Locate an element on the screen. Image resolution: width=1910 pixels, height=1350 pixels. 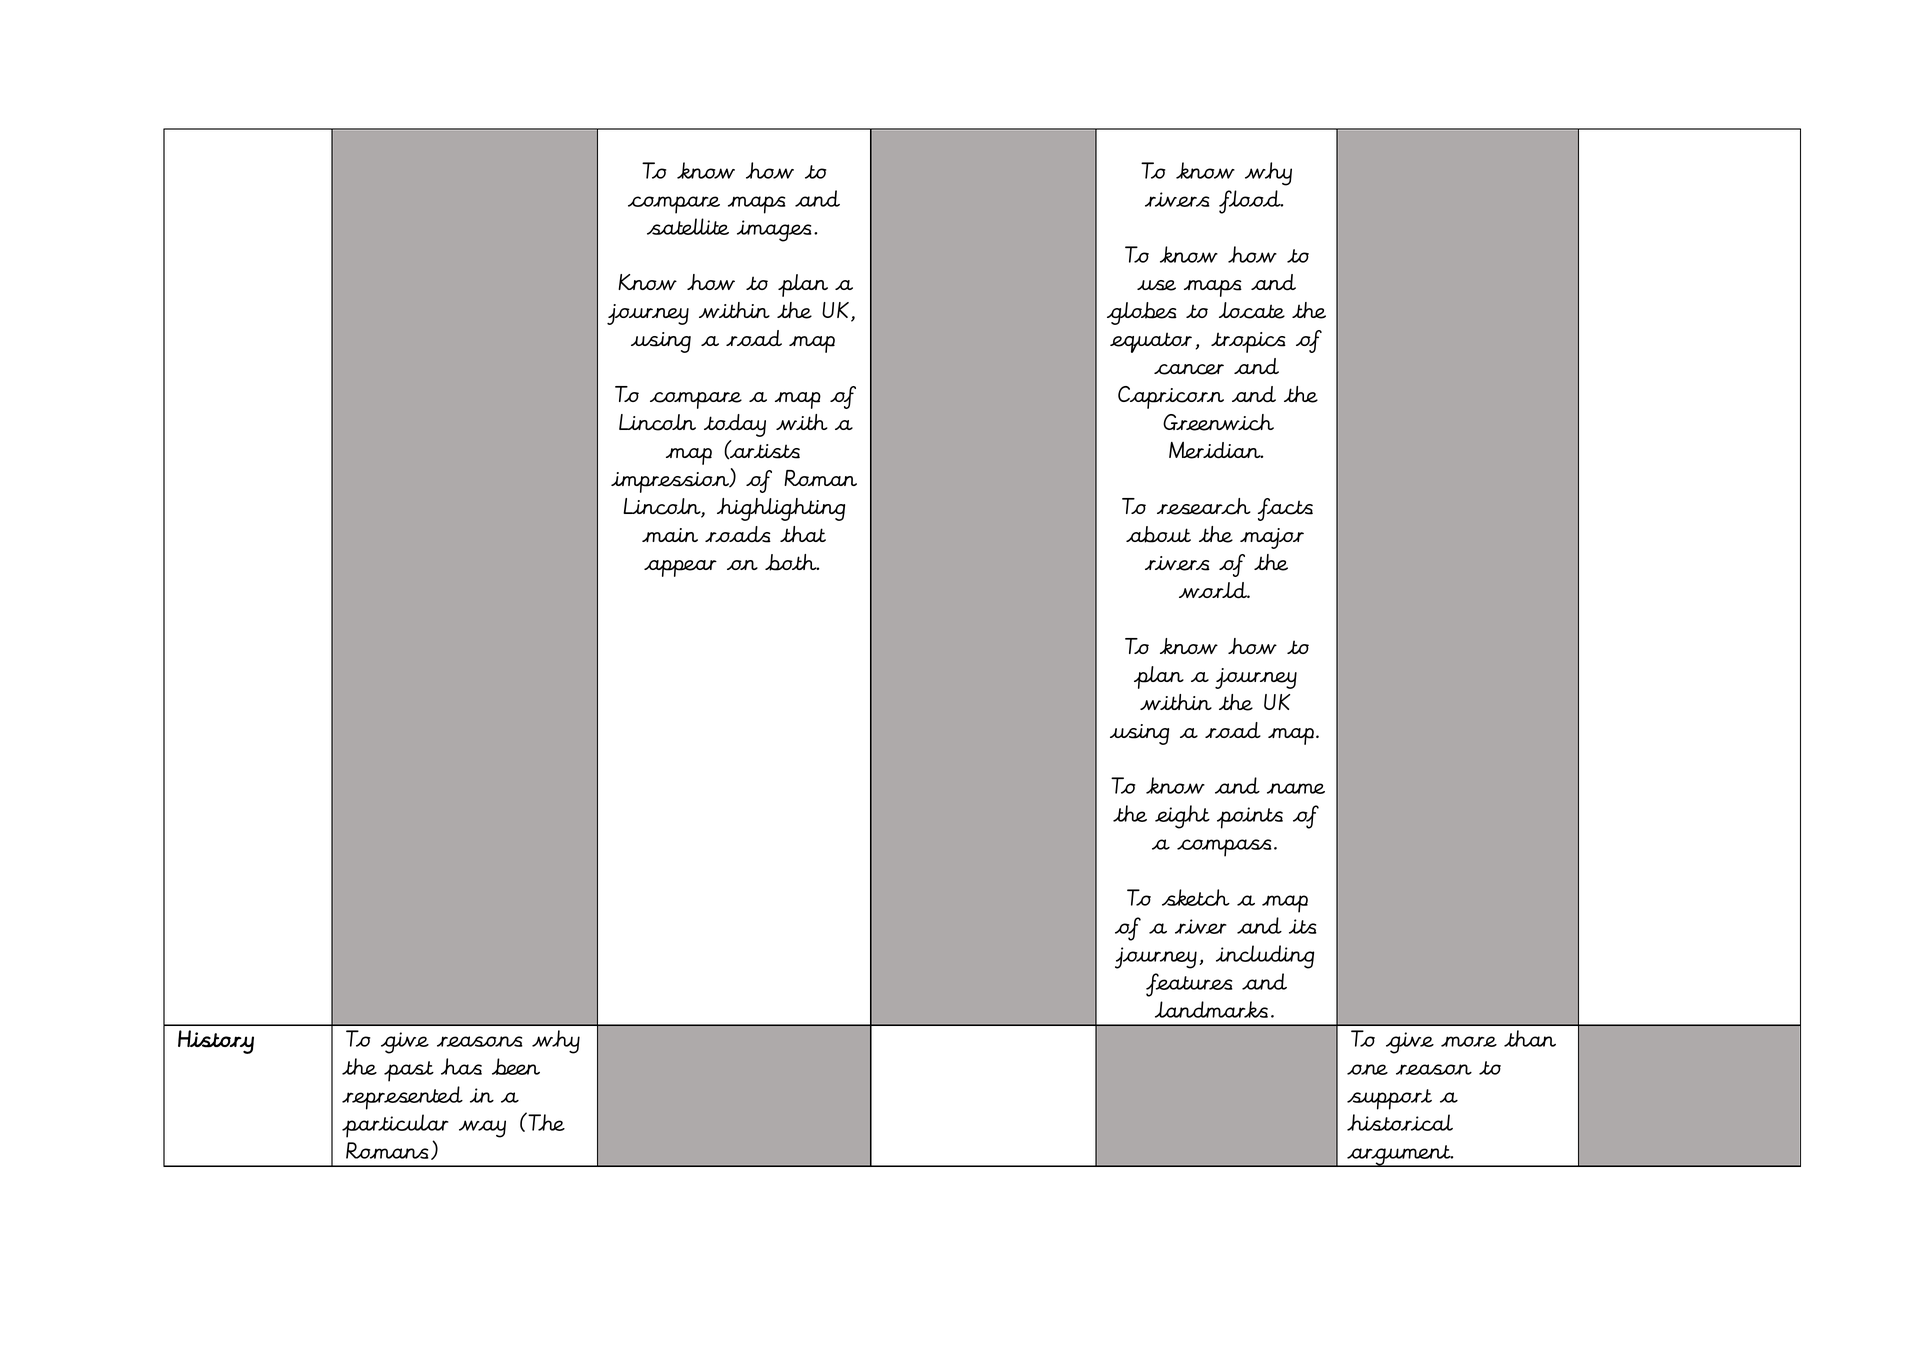
flood is located at coordinates (1251, 202).
